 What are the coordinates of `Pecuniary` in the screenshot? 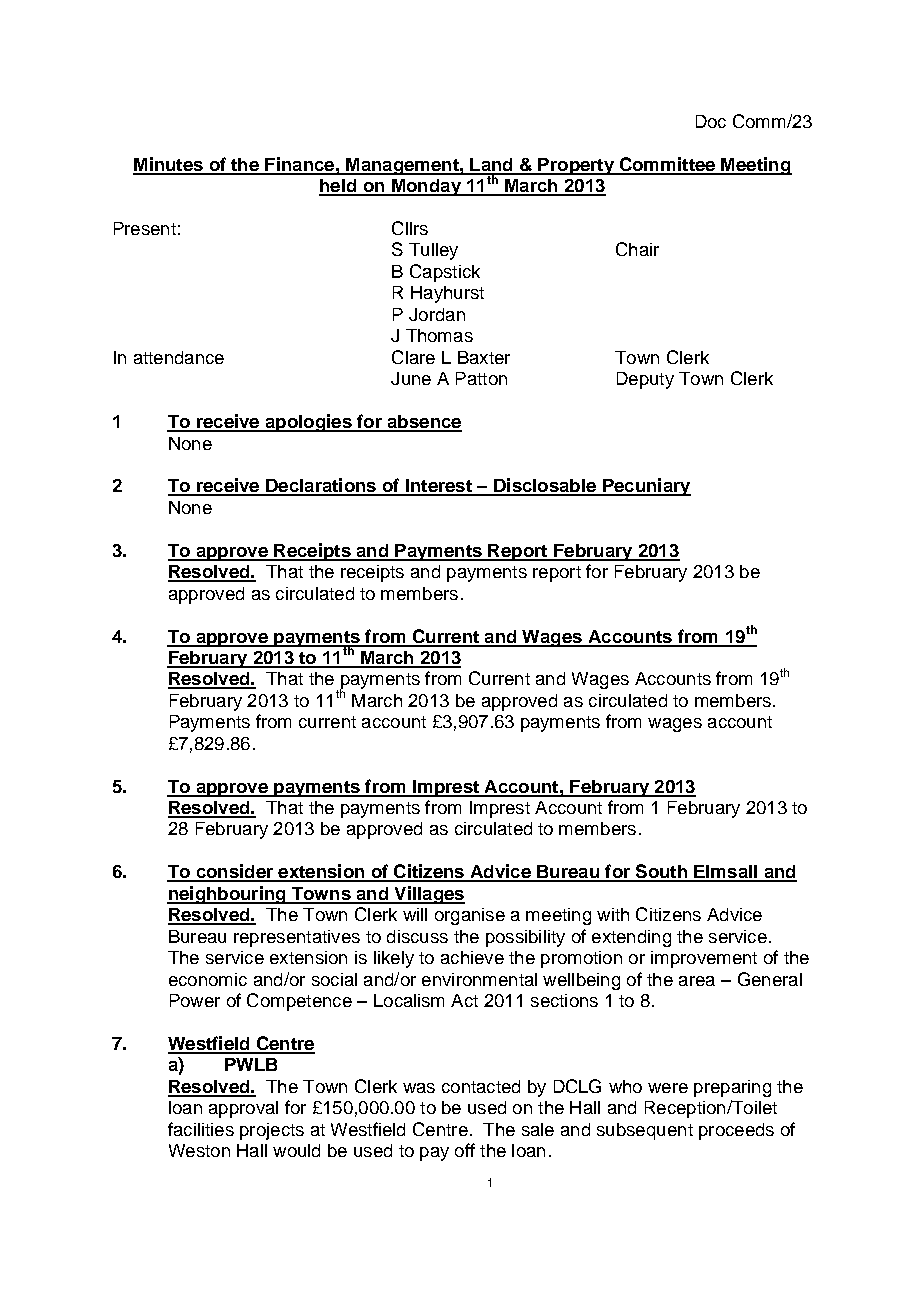 It's located at (646, 487).
